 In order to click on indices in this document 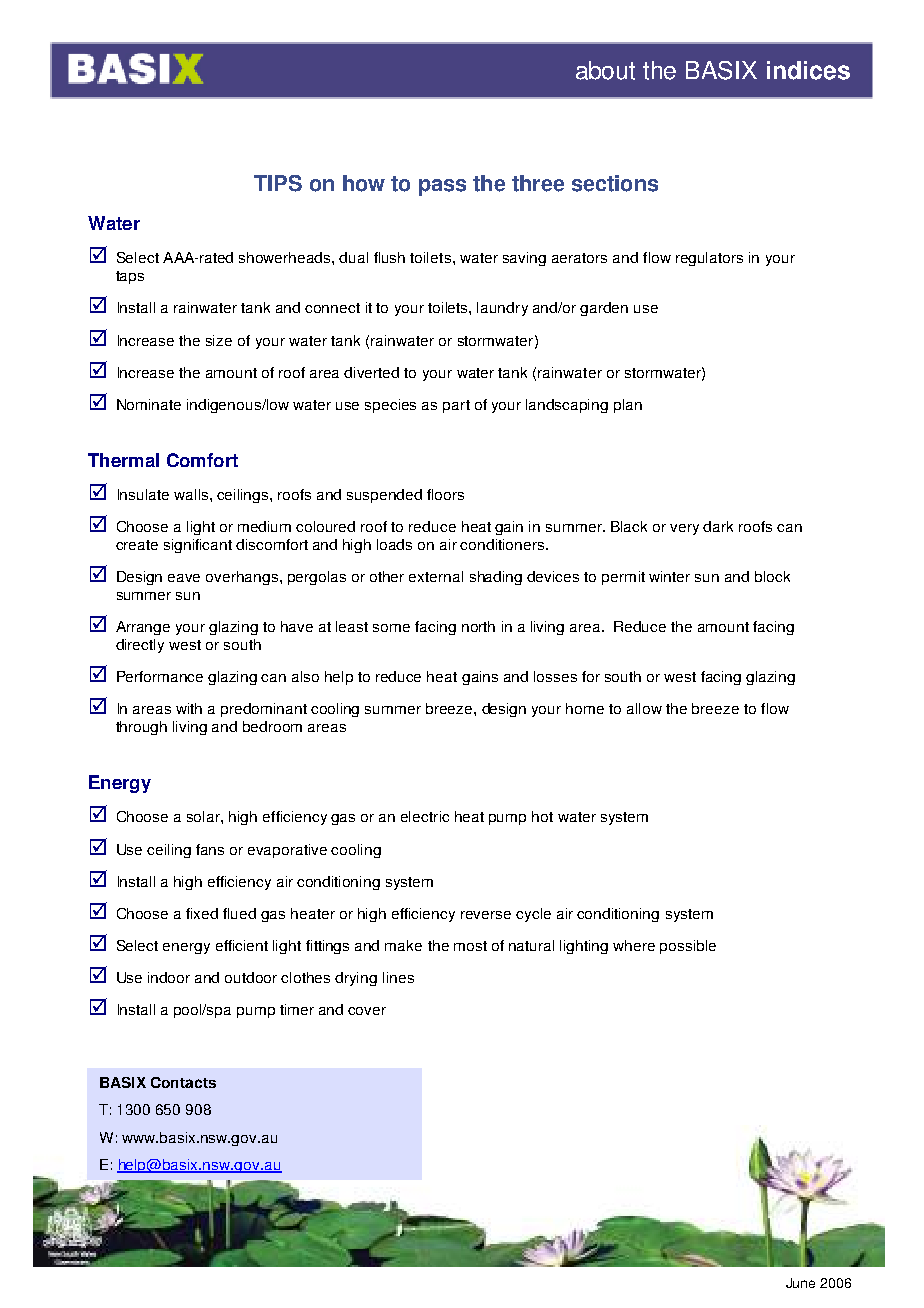, I will do `click(808, 70)`.
